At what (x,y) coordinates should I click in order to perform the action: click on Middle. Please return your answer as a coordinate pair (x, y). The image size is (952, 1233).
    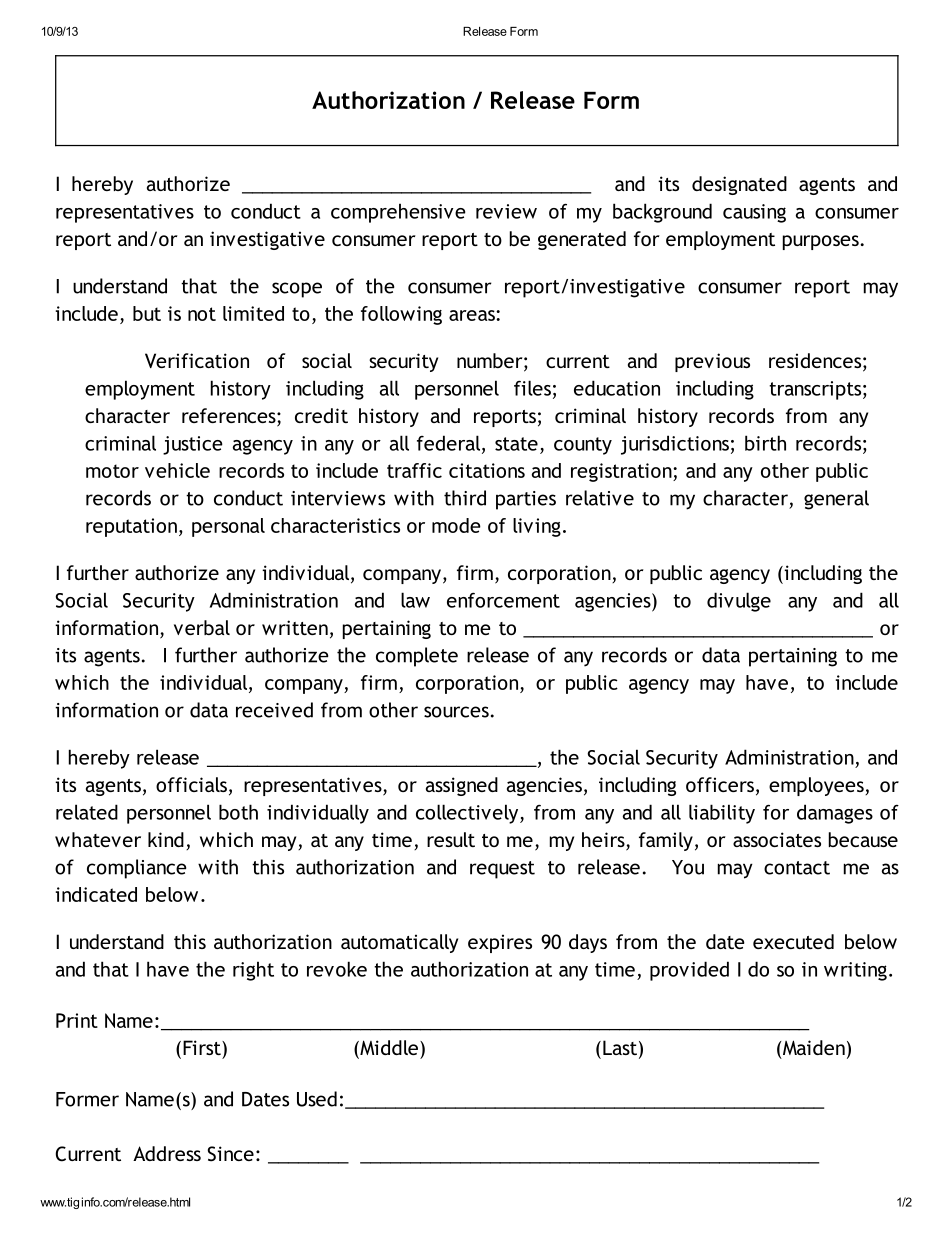
    Looking at the image, I should click on (388, 1049).
